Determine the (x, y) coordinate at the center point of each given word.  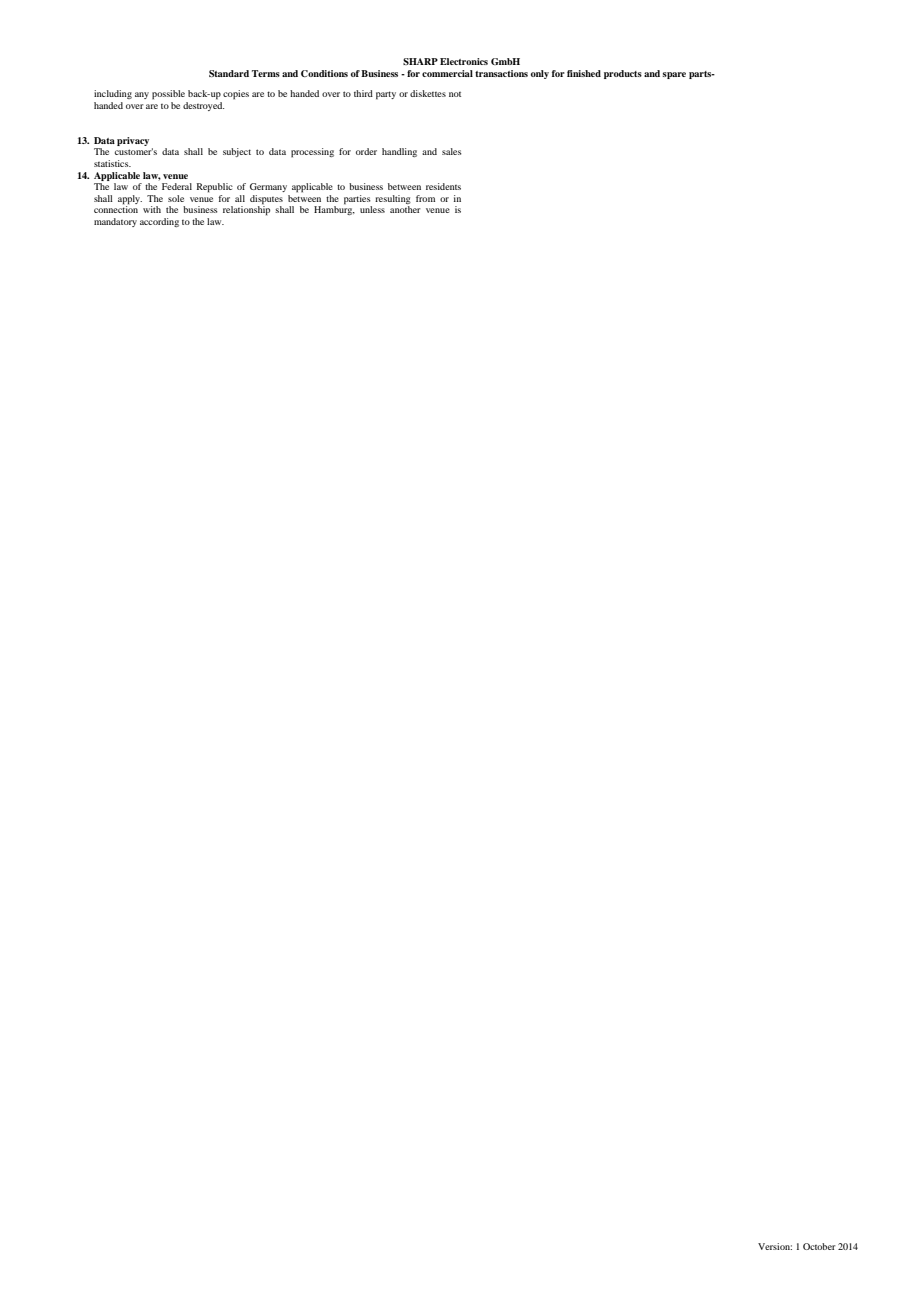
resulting (393, 199)
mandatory (115, 222)
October (819, 1246)
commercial (447, 73)
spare (674, 75)
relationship (246, 210)
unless (372, 209)
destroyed (203, 106)
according (159, 222)
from (425, 198)
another (405, 209)
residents (443, 186)
